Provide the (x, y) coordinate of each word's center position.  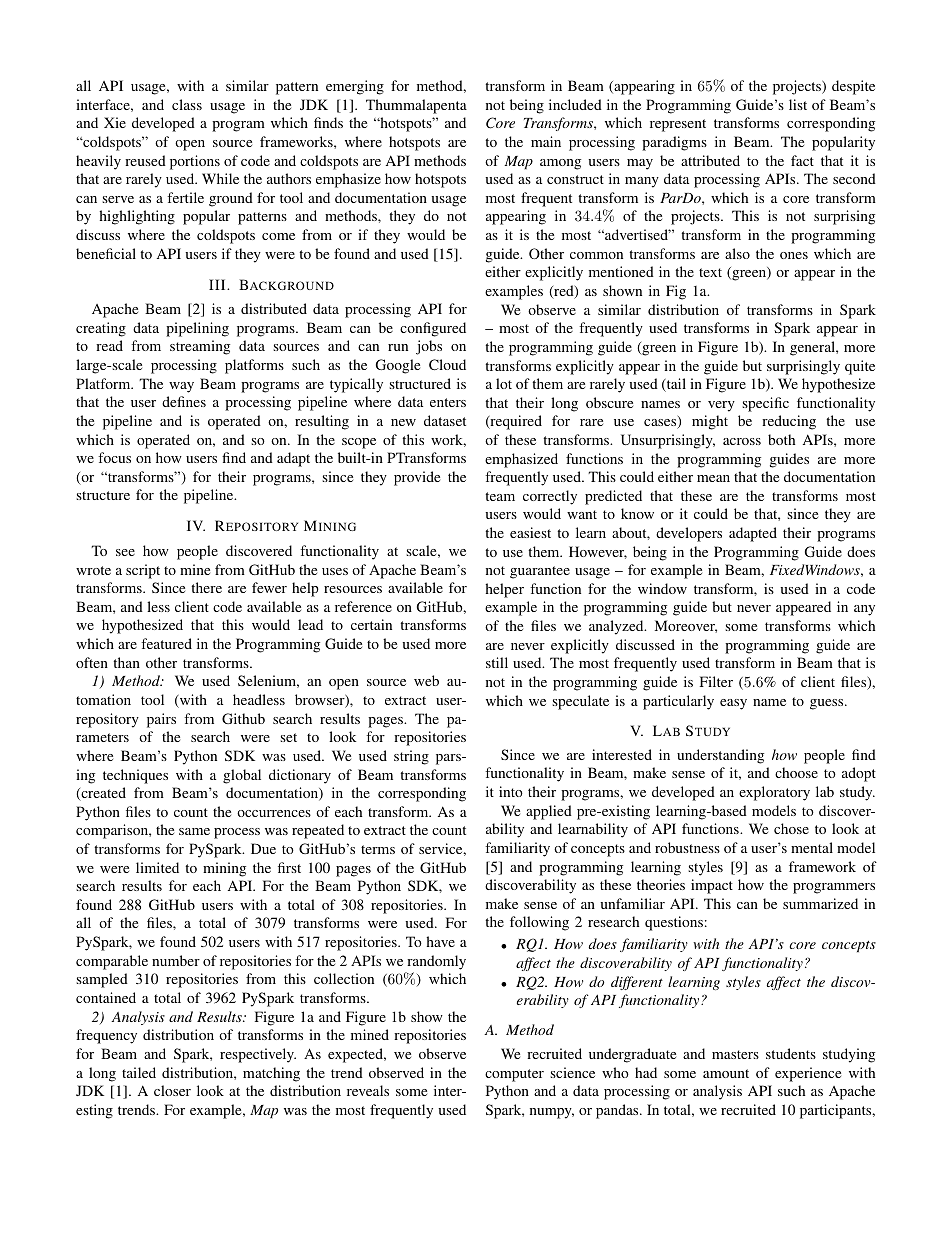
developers (689, 534)
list (798, 104)
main (546, 141)
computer (514, 1075)
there (206, 587)
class (187, 104)
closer (172, 1090)
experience (808, 1074)
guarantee (540, 572)
